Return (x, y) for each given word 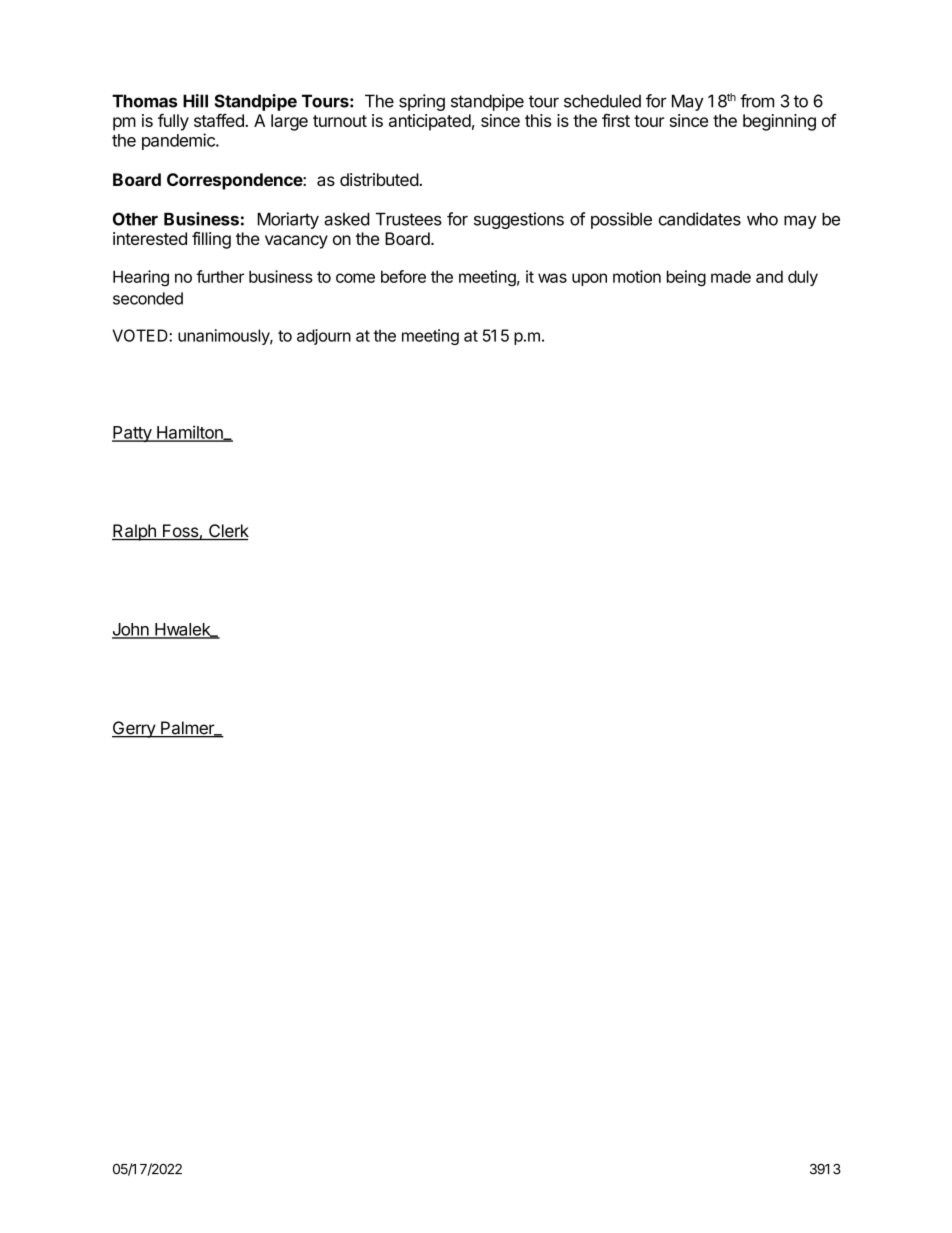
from (757, 101)
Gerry (134, 729)
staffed (220, 120)
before (403, 276)
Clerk (228, 532)
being (686, 278)
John (131, 630)
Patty (133, 434)
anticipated (430, 122)
